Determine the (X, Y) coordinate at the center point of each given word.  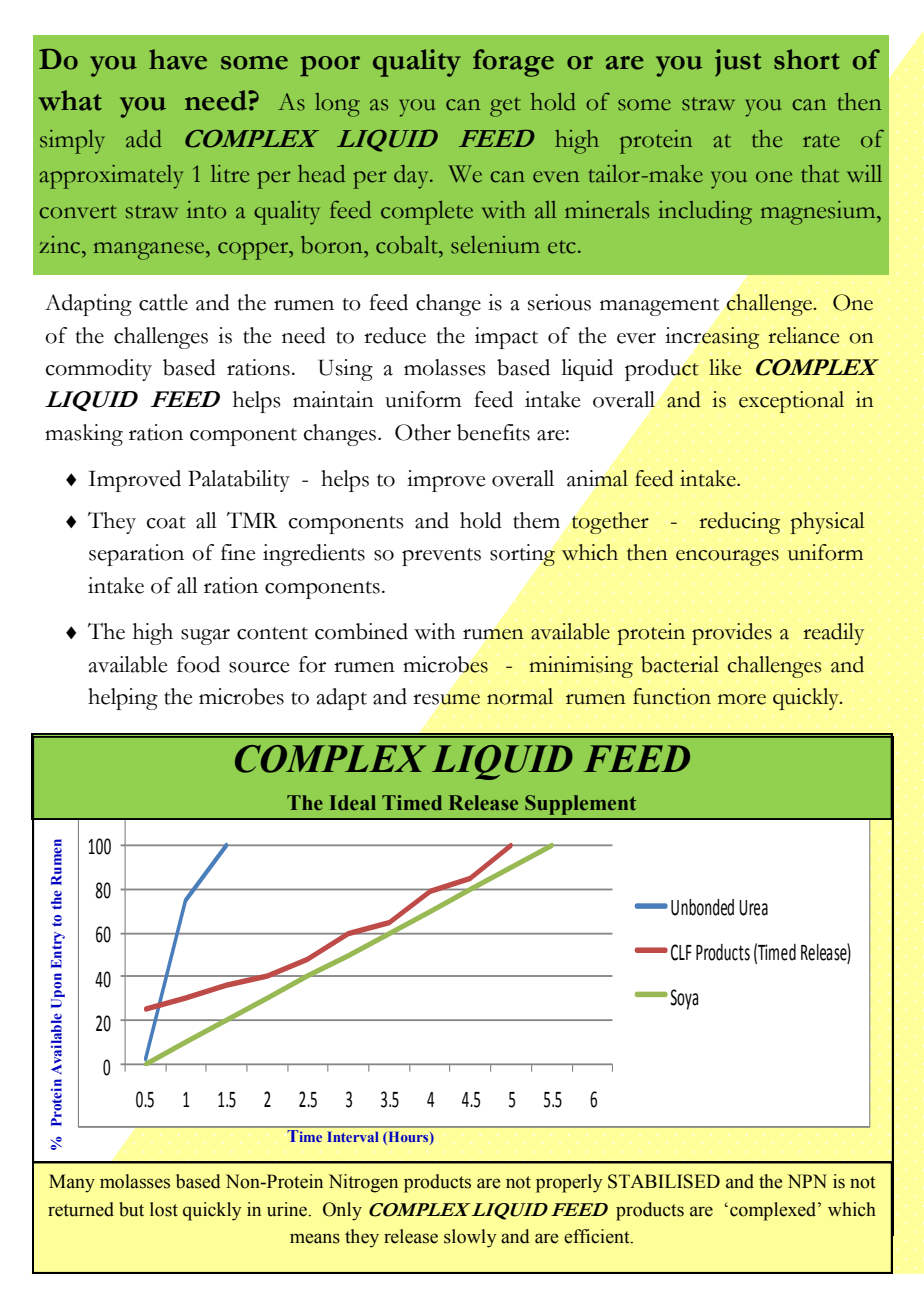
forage (513, 63)
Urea (753, 908)
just (738, 63)
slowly (470, 1238)
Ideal (353, 803)
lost (164, 1209)
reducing (739, 523)
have (178, 59)
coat (166, 522)
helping (123, 699)
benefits (493, 432)
